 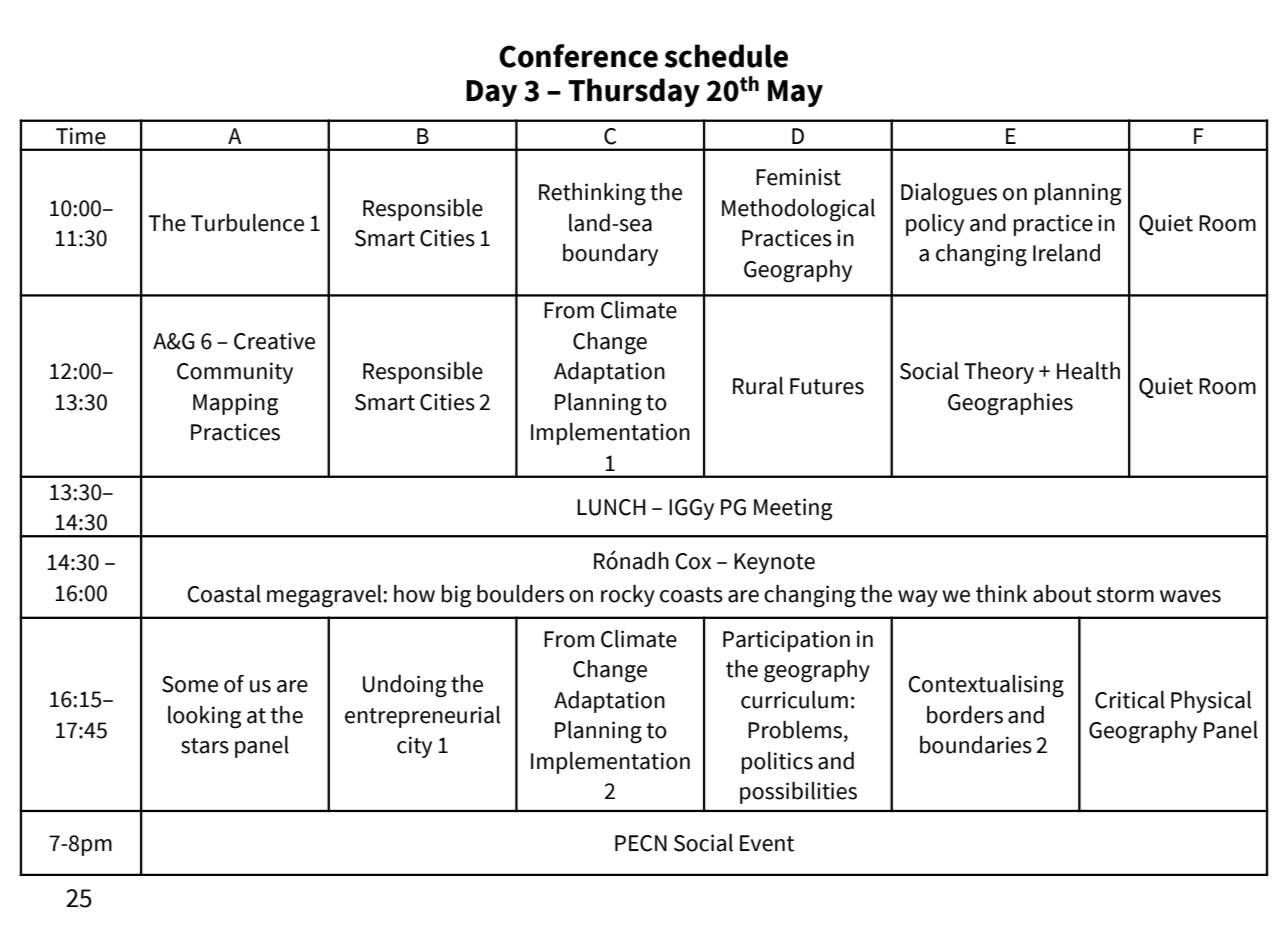 What do you see at coordinates (1062, 594) in the screenshot?
I see `about` at bounding box center [1062, 594].
